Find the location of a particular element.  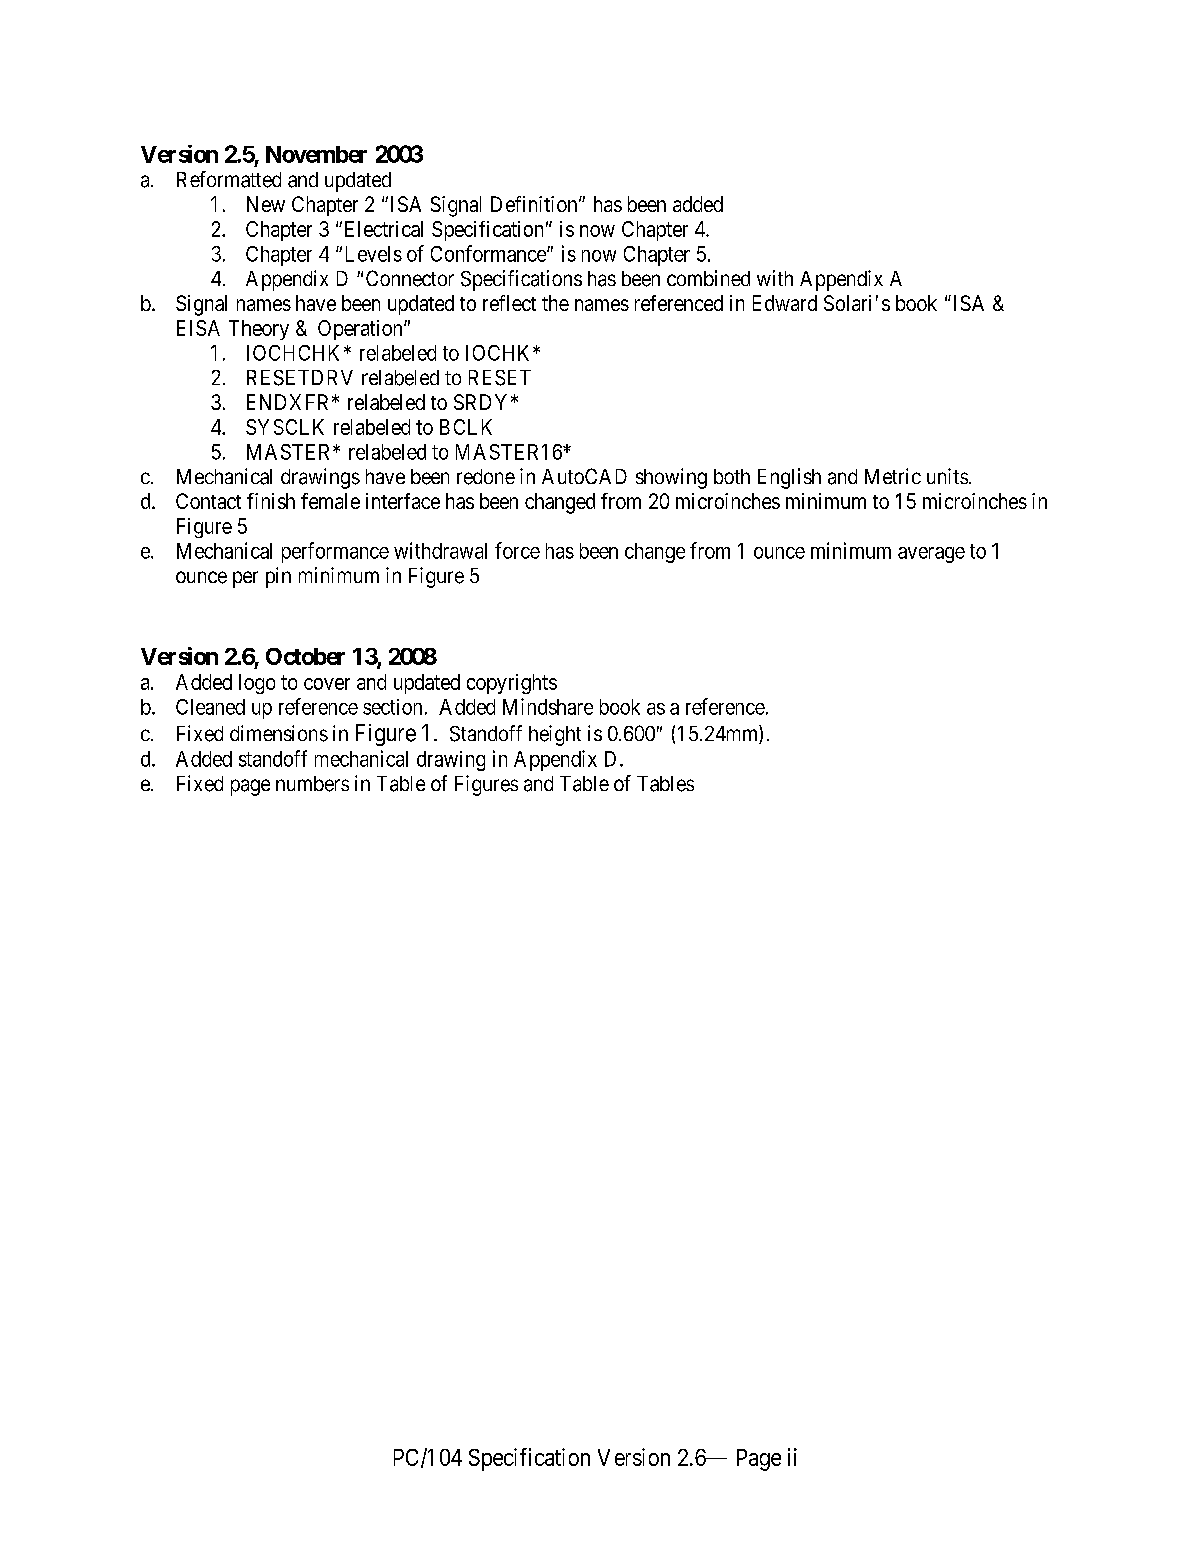

height is located at coordinates (555, 735).
